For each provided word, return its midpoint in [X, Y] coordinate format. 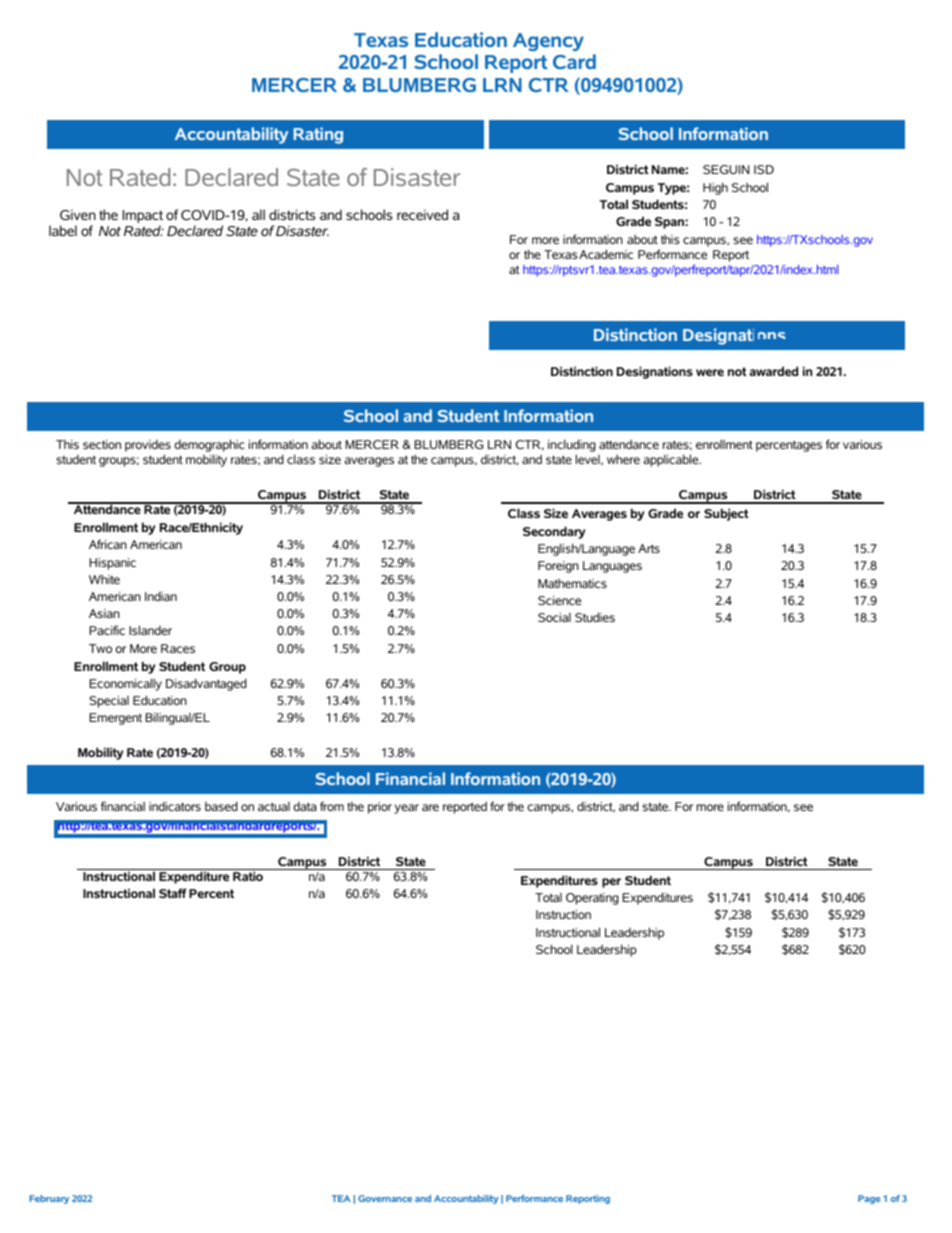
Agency [548, 42]
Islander [150, 630]
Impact [143, 218]
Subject [726, 514]
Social [554, 617]
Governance [385, 1198]
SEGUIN [726, 169]
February [49, 1199]
